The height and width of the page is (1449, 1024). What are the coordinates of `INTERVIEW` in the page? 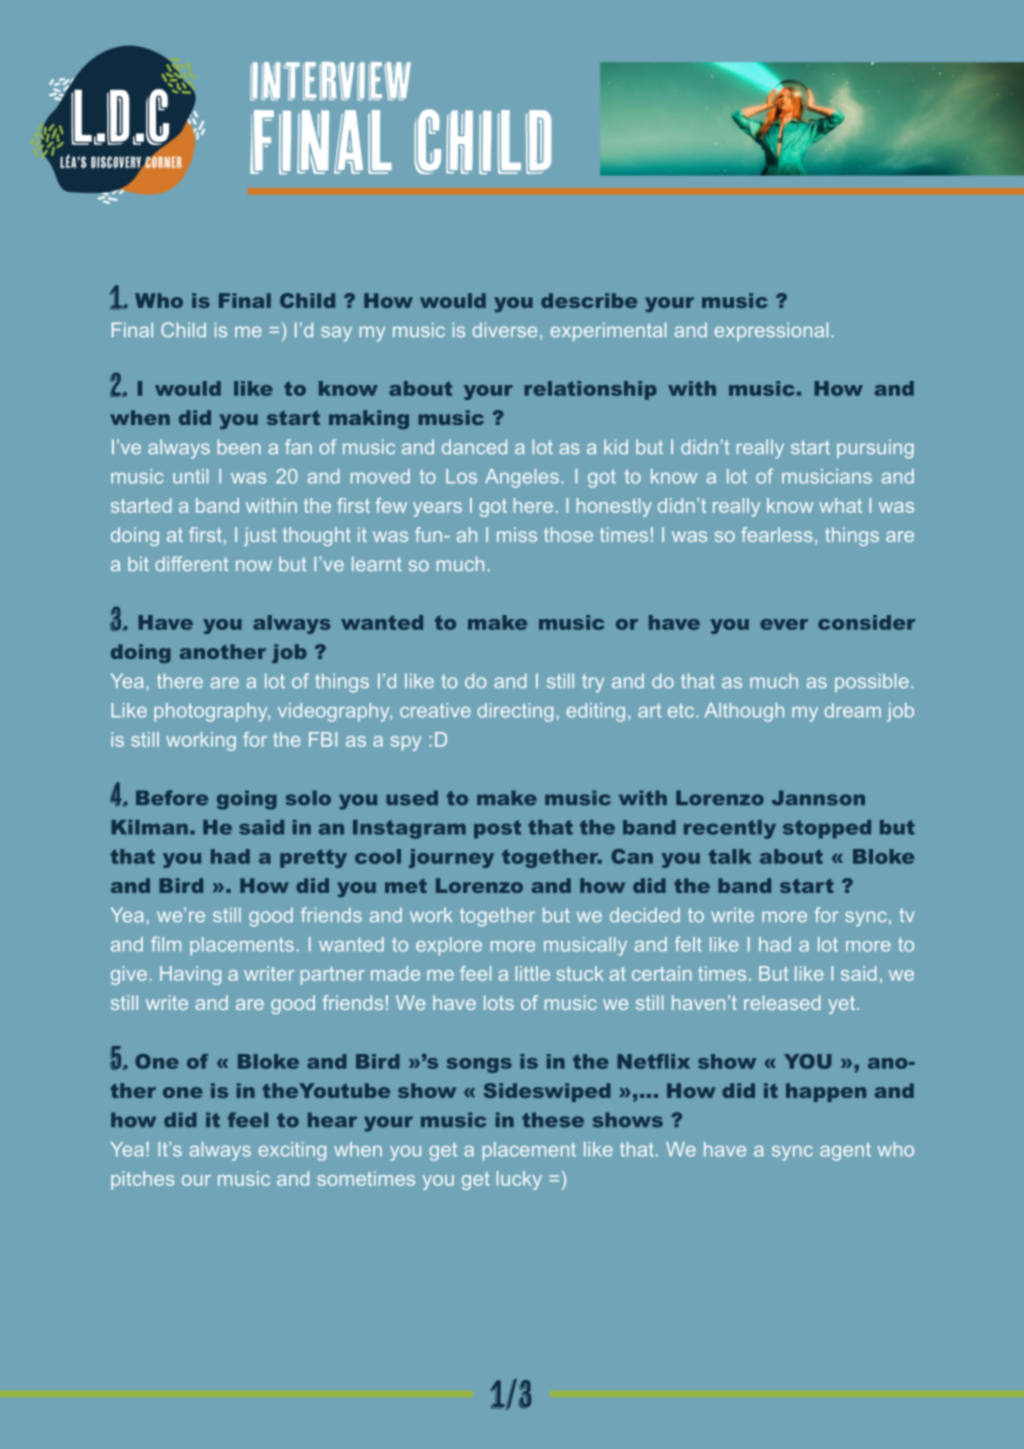 It's located at (330, 81).
